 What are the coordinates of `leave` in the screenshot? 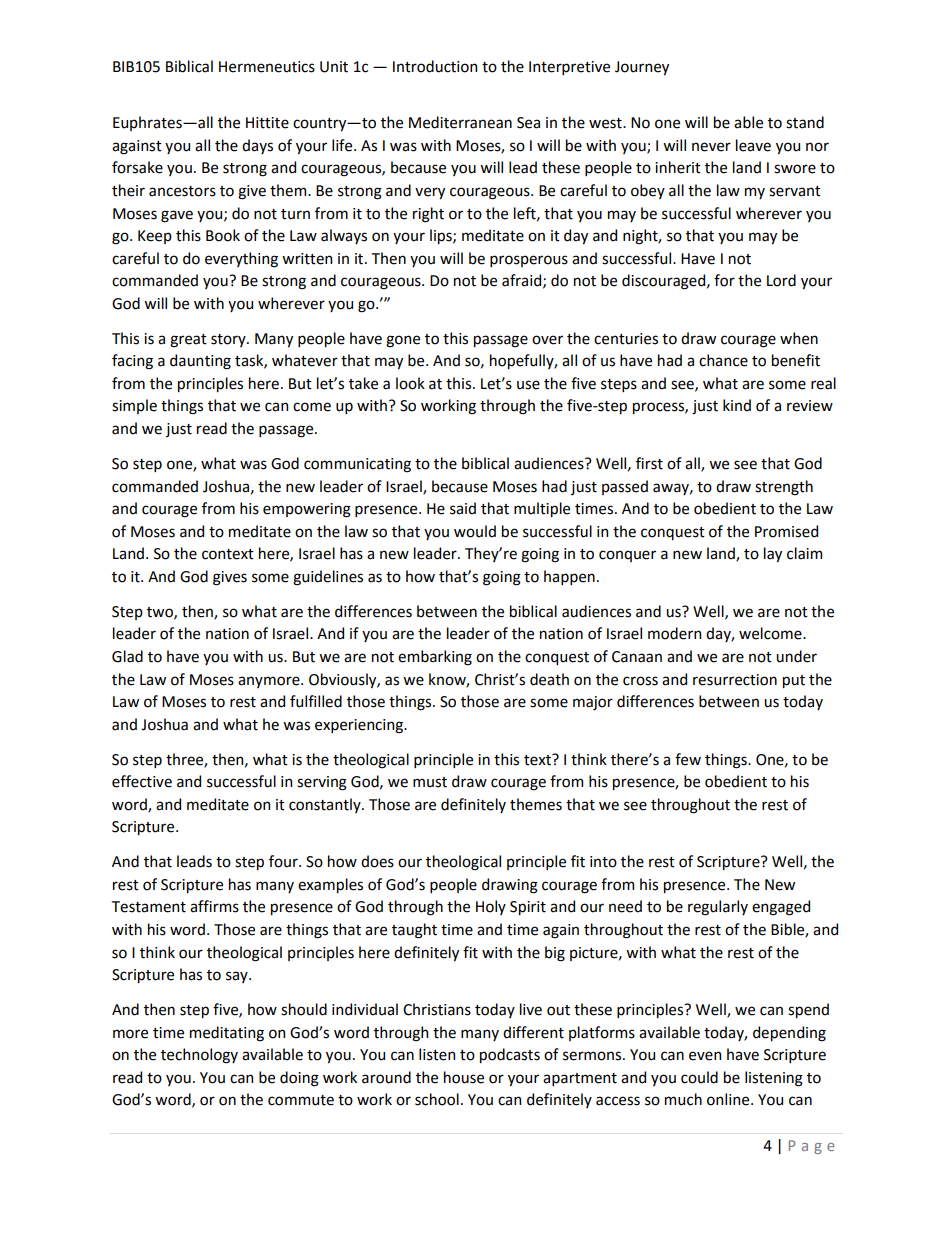 It's located at (753, 145).
